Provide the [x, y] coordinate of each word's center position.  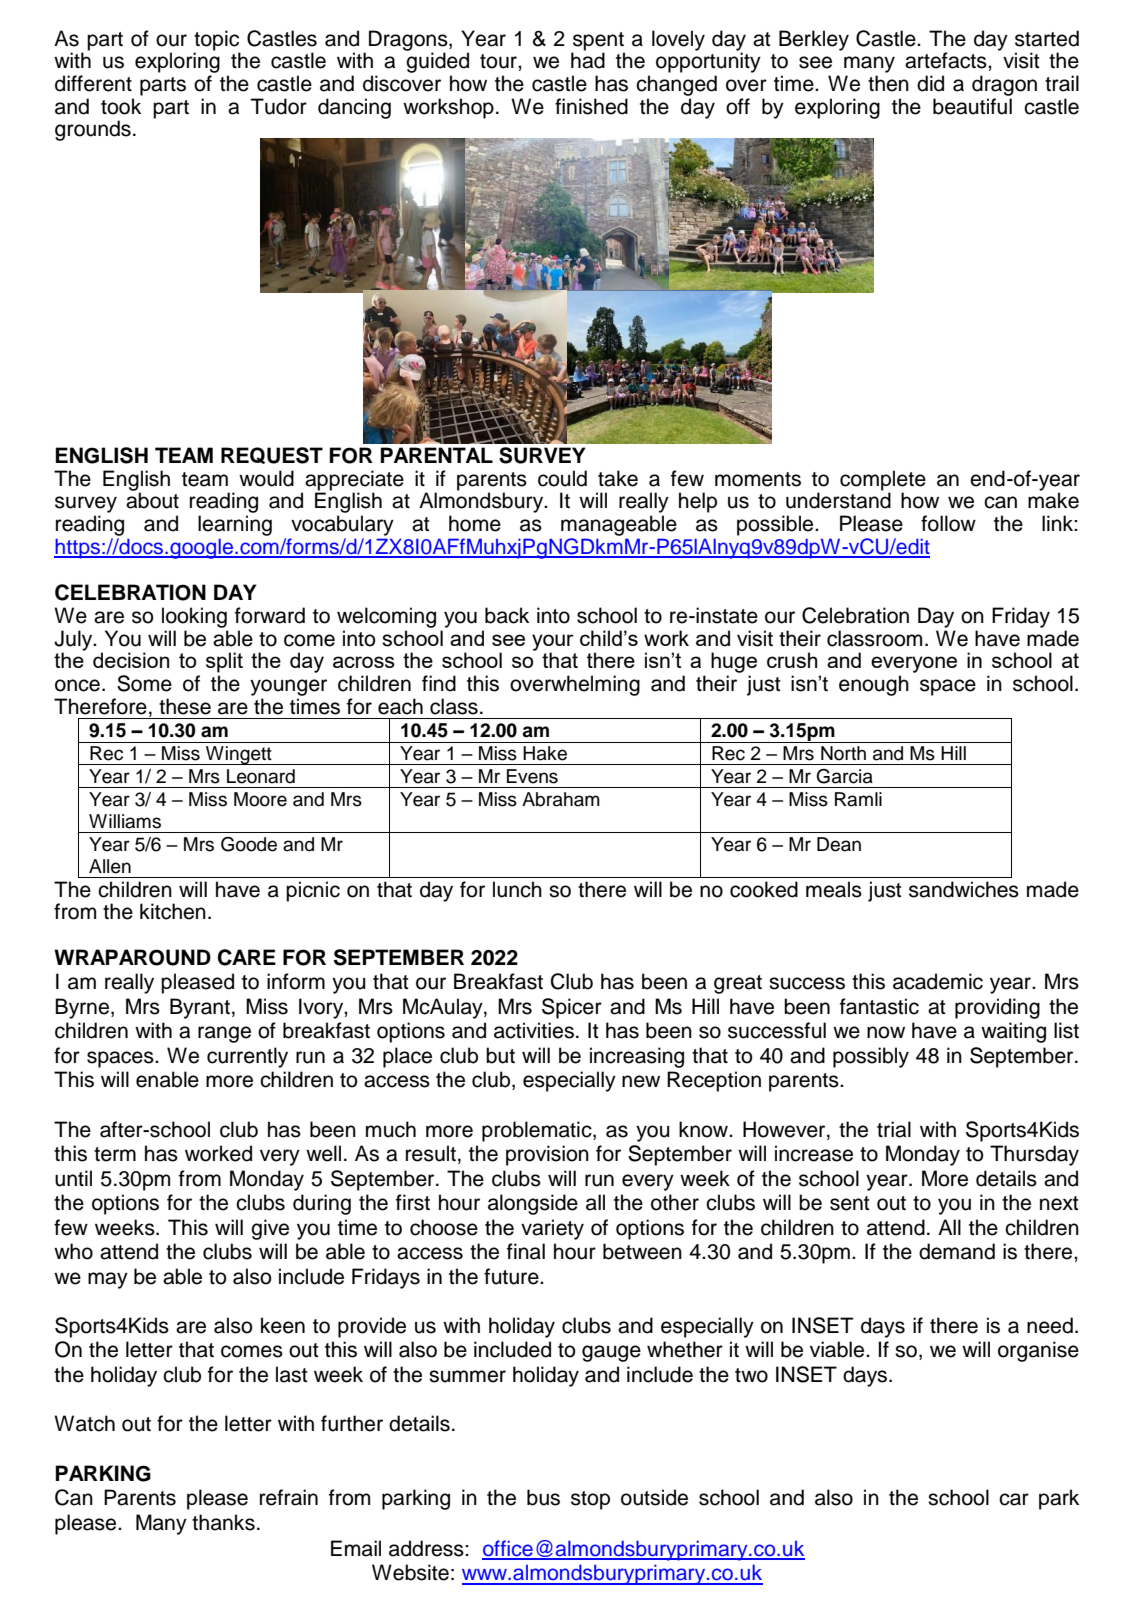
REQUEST [272, 455]
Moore [260, 799]
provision [547, 1155]
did [930, 83]
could [562, 478]
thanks [223, 1522]
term [115, 1154]
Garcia [845, 776]
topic [217, 41]
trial [894, 1129]
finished [591, 106]
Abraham [561, 799]
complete [883, 480]
